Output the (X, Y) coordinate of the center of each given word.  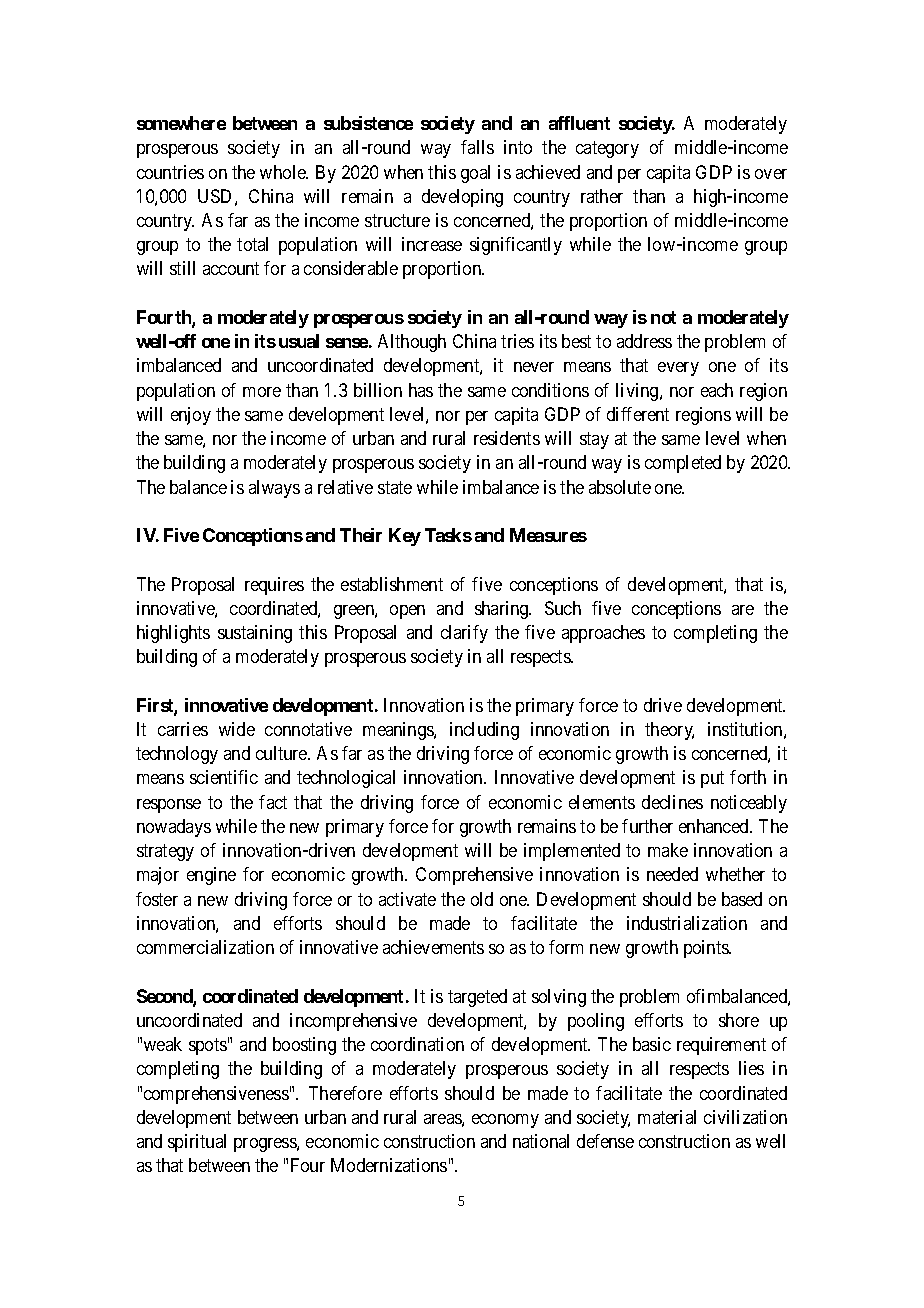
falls (477, 147)
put (712, 780)
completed (683, 464)
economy (505, 1121)
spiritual (197, 1143)
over (771, 174)
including (484, 731)
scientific (224, 777)
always (274, 489)
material (667, 1117)
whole (284, 172)
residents (507, 438)
